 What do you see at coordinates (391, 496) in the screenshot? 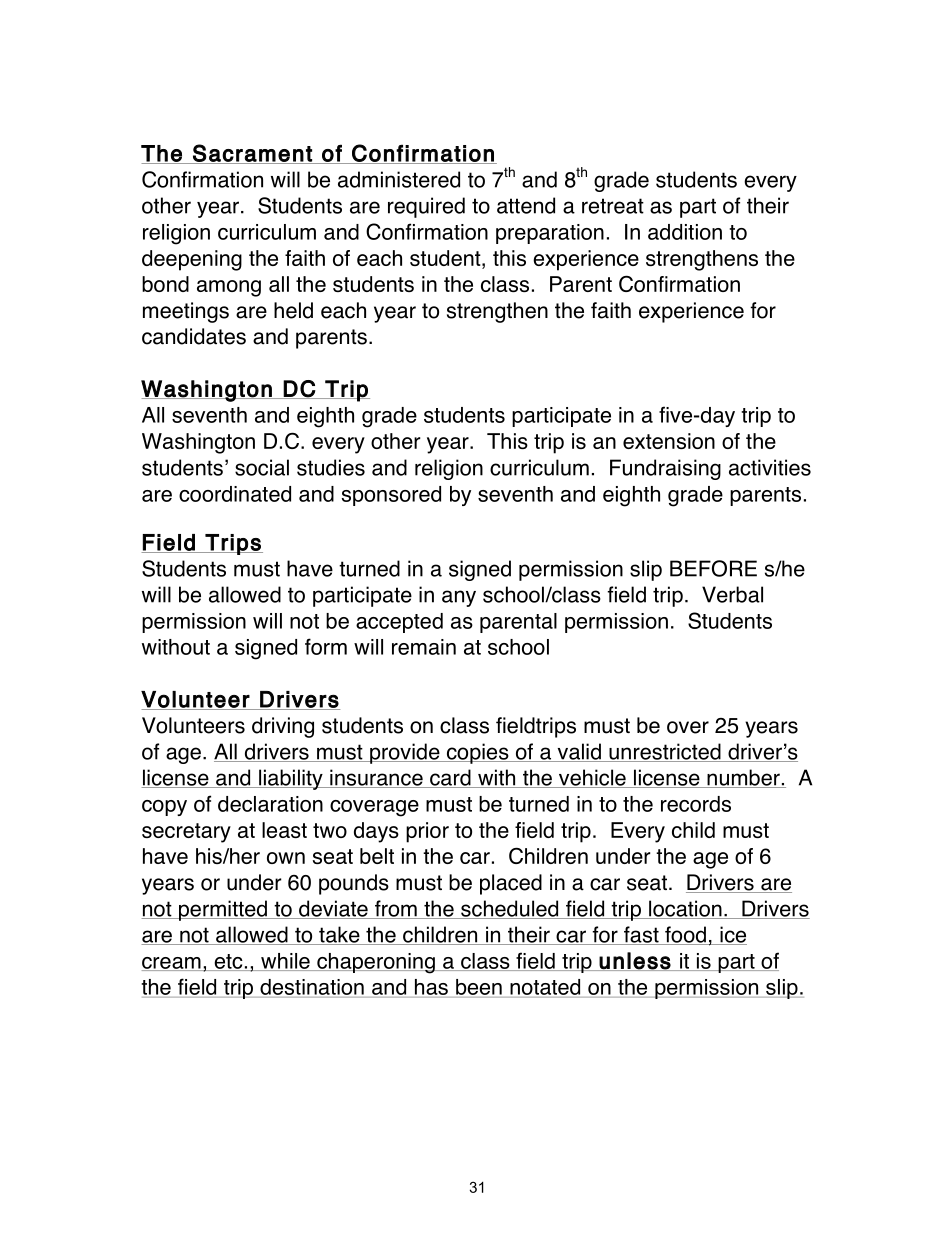
I see `sponsored` at bounding box center [391, 496].
